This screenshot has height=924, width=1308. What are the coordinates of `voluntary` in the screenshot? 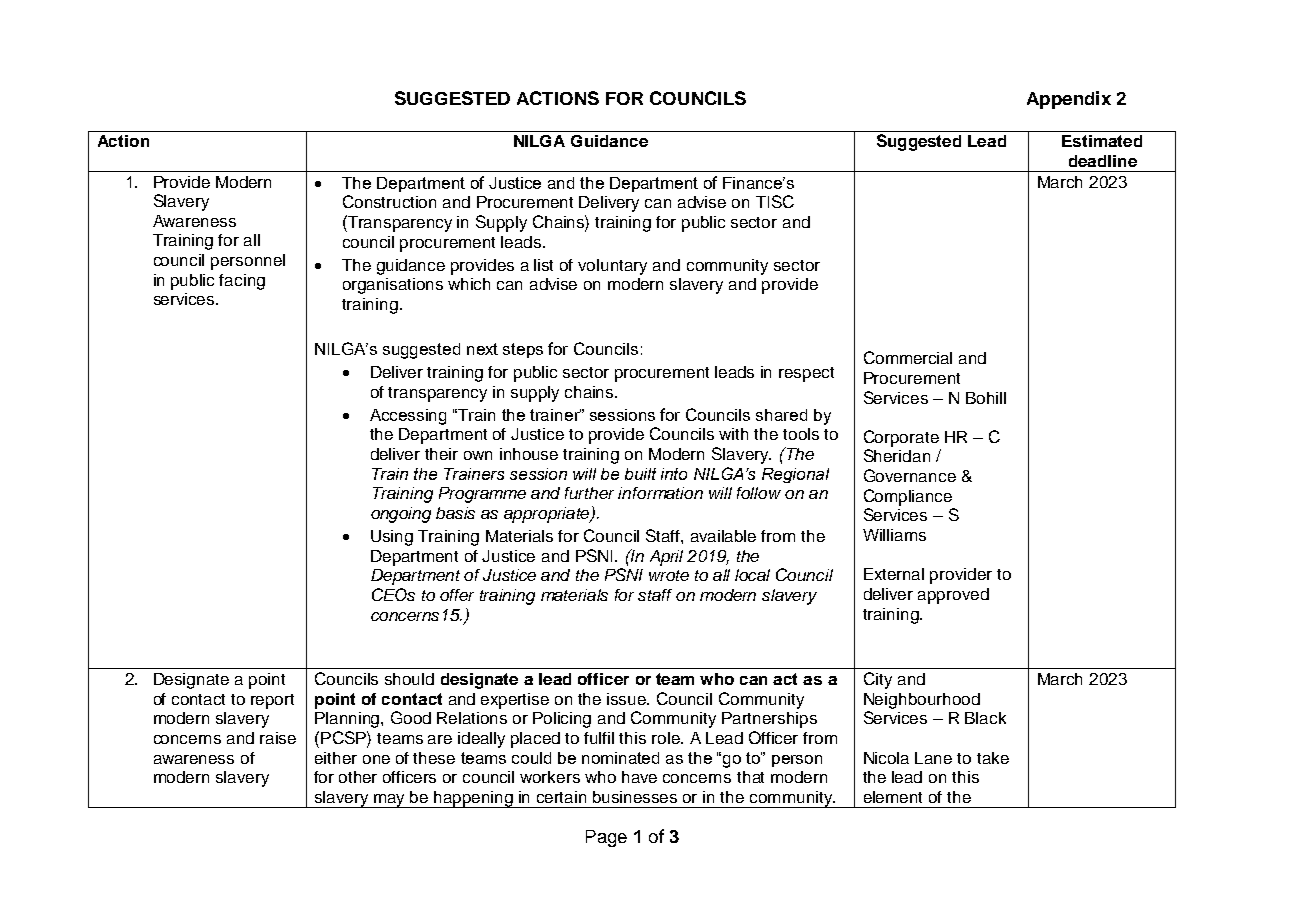 It's located at (612, 267).
